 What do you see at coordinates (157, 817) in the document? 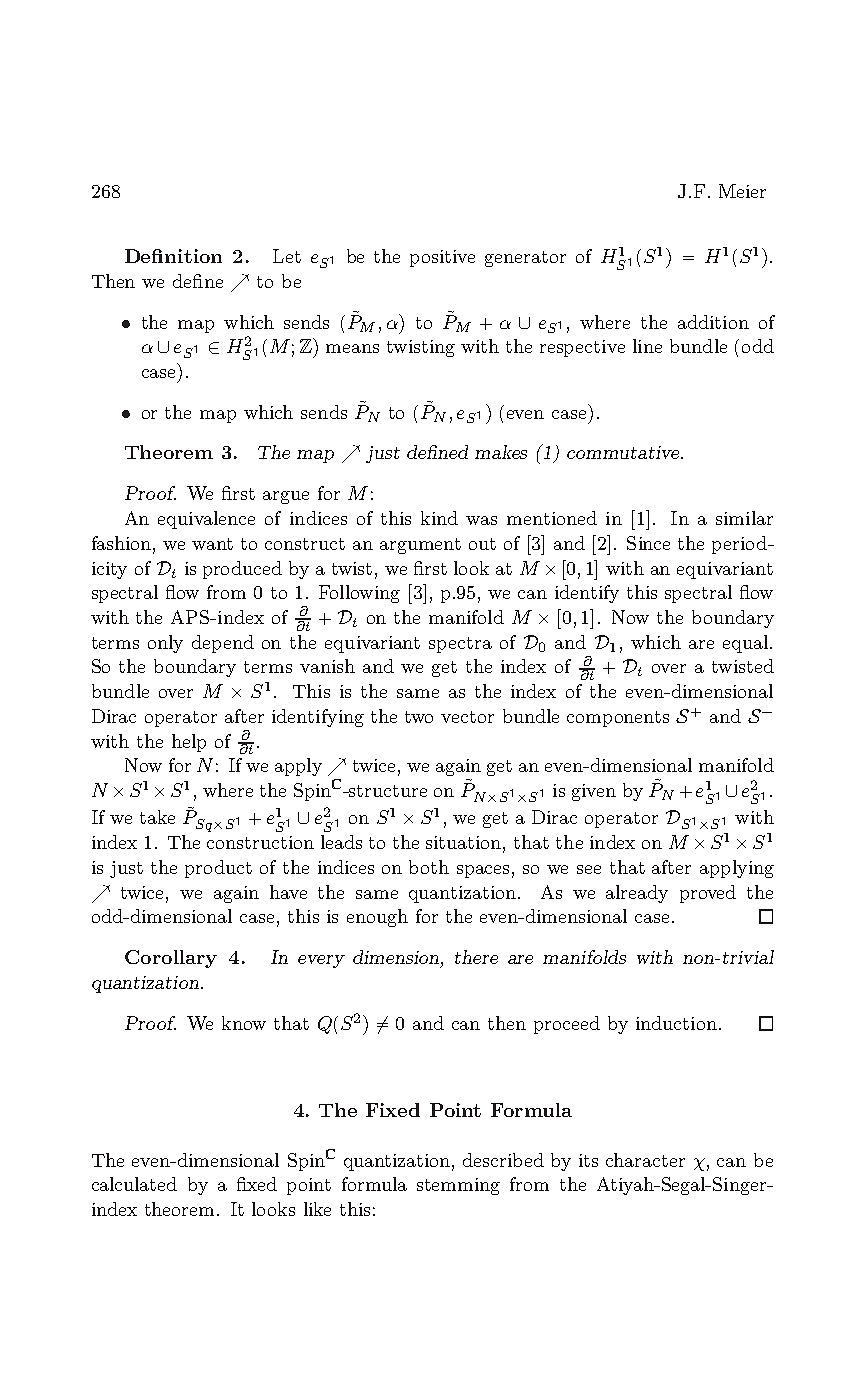
I see `take` at bounding box center [157, 817].
